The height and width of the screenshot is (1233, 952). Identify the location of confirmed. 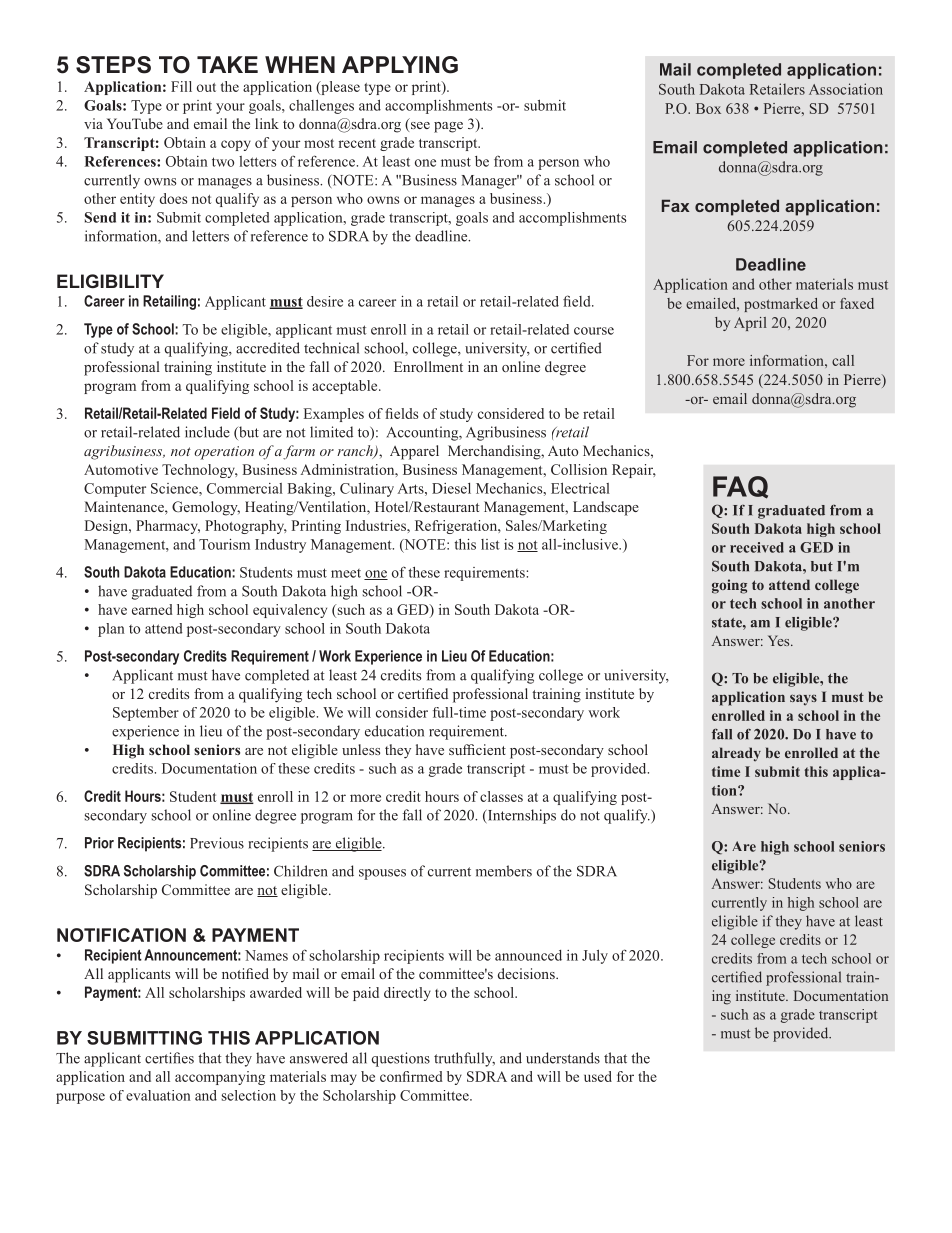
(411, 1076).
